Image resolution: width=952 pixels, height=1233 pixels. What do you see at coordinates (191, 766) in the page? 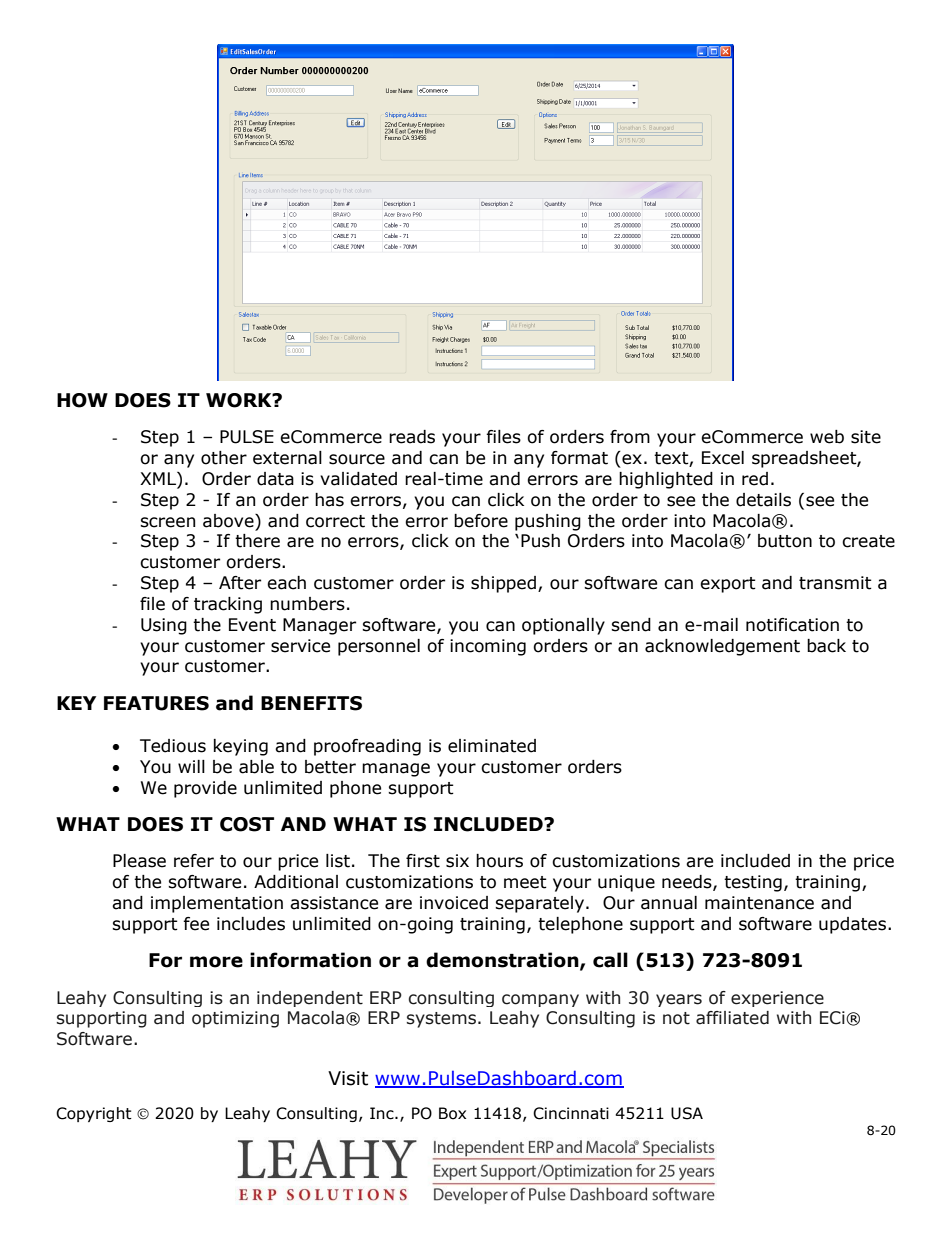
I see `will` at bounding box center [191, 766].
